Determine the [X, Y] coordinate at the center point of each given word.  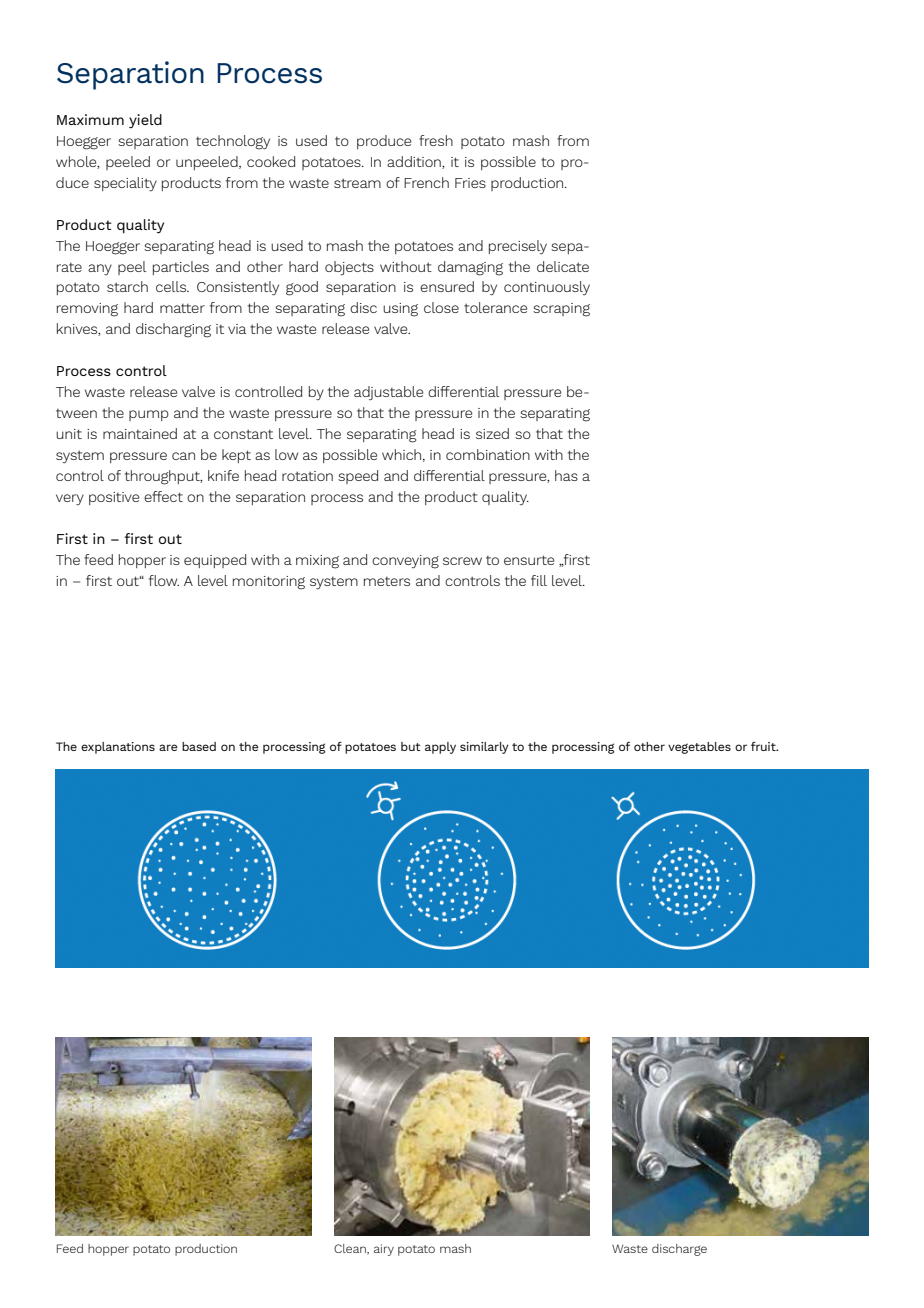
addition [415, 162]
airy [384, 1250]
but [411, 746]
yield [145, 121]
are [168, 747]
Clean [351, 1249]
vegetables [699, 748]
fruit [764, 746]
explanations [118, 748]
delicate [563, 266]
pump [149, 415]
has [566, 475]
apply [440, 748]
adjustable [388, 393]
